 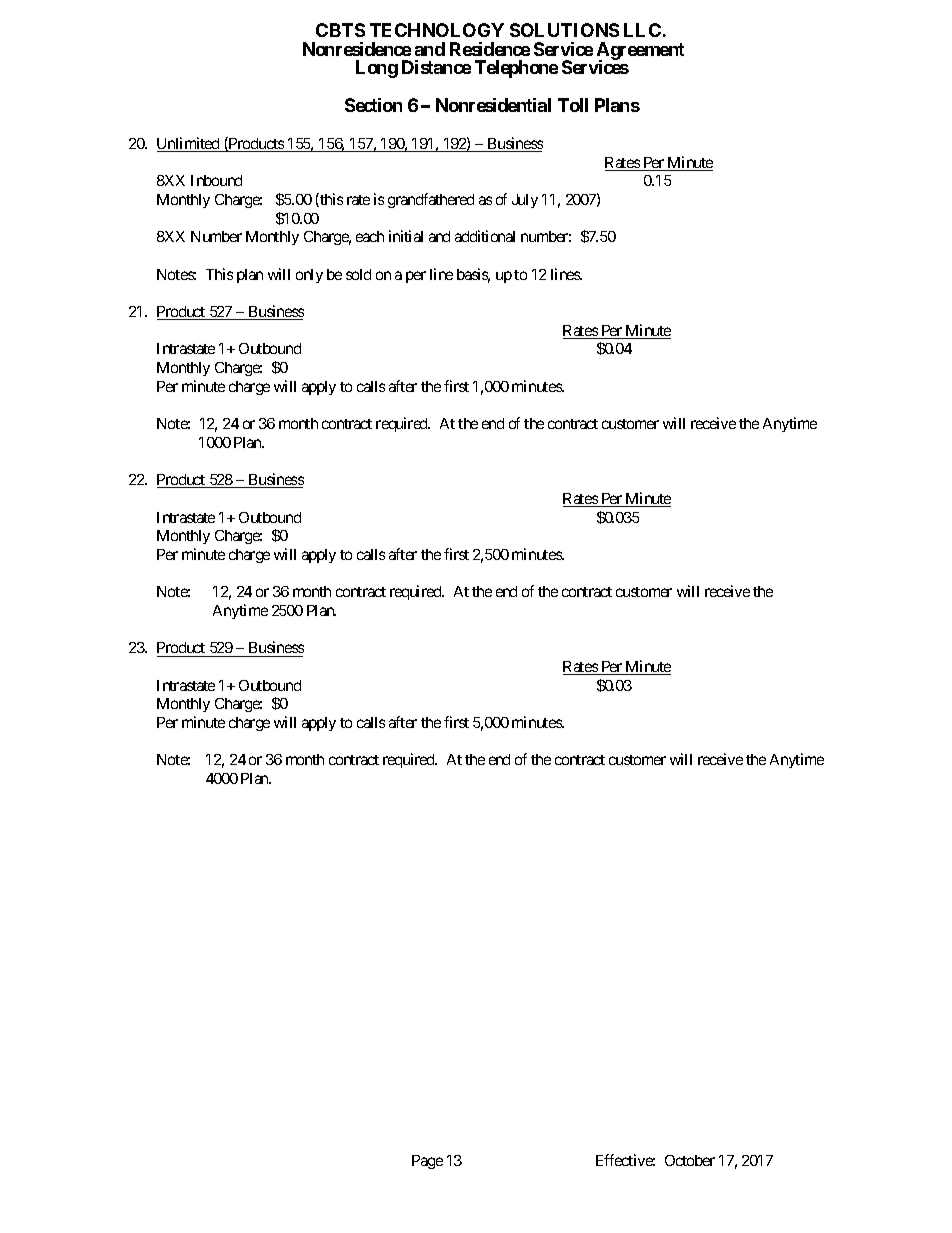 What do you see at coordinates (427, 1162) in the image?
I see `Page` at bounding box center [427, 1162].
